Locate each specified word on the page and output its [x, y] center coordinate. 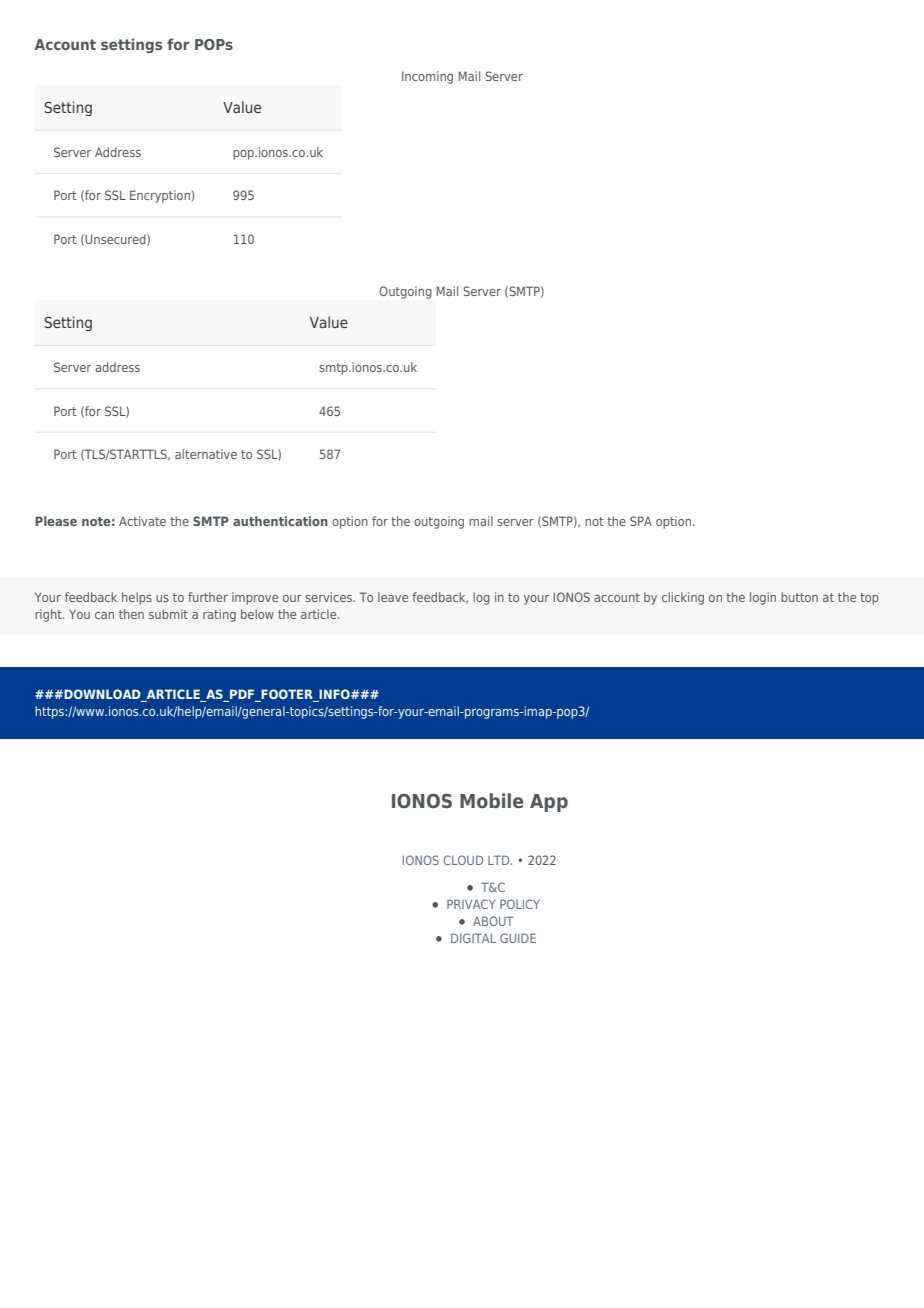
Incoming [427, 77]
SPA [641, 521]
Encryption [160, 196]
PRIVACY [471, 904]
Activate [142, 521]
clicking [683, 598]
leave [393, 597]
